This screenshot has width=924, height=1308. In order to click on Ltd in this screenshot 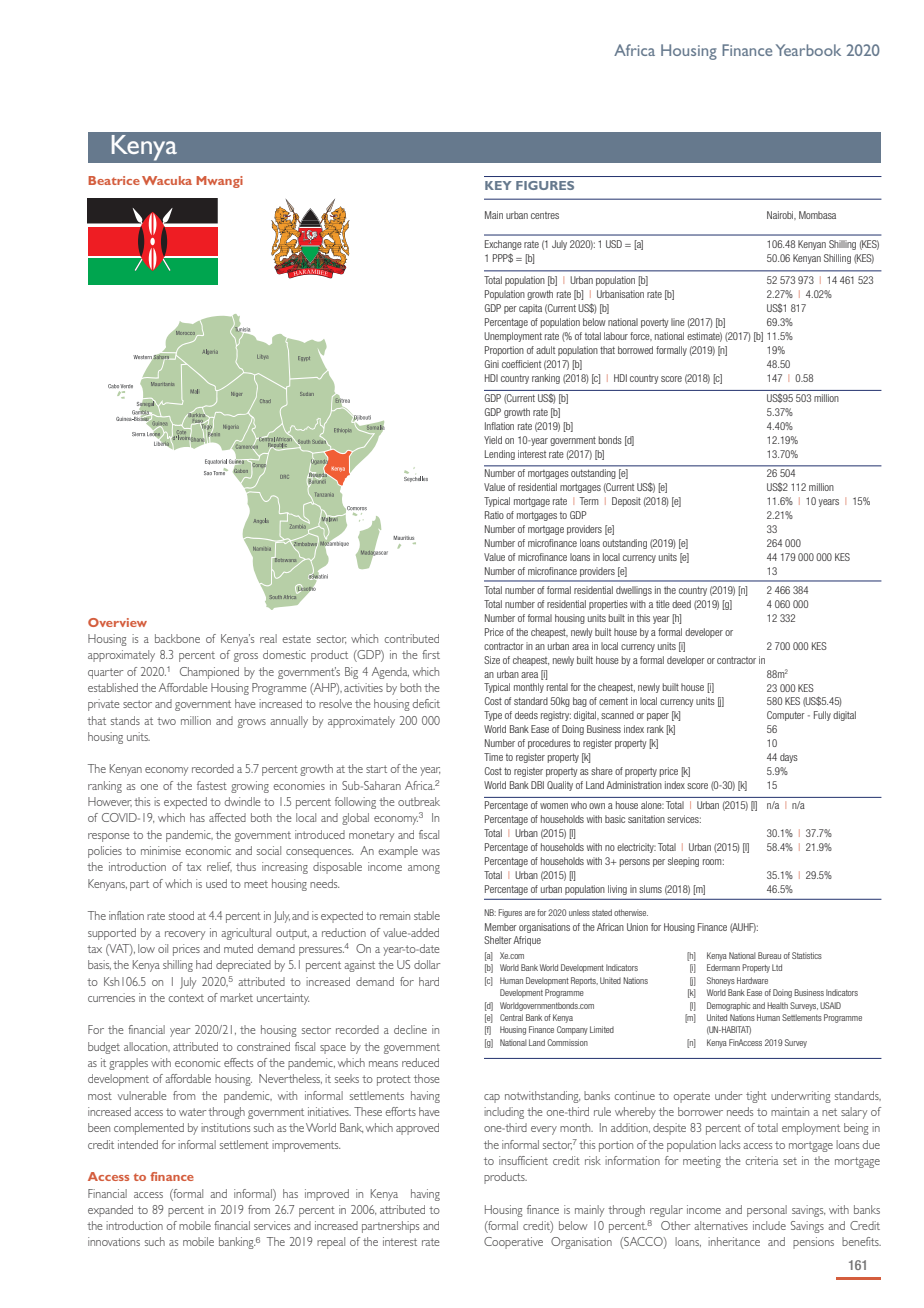, I will do `click(777, 967)`.
